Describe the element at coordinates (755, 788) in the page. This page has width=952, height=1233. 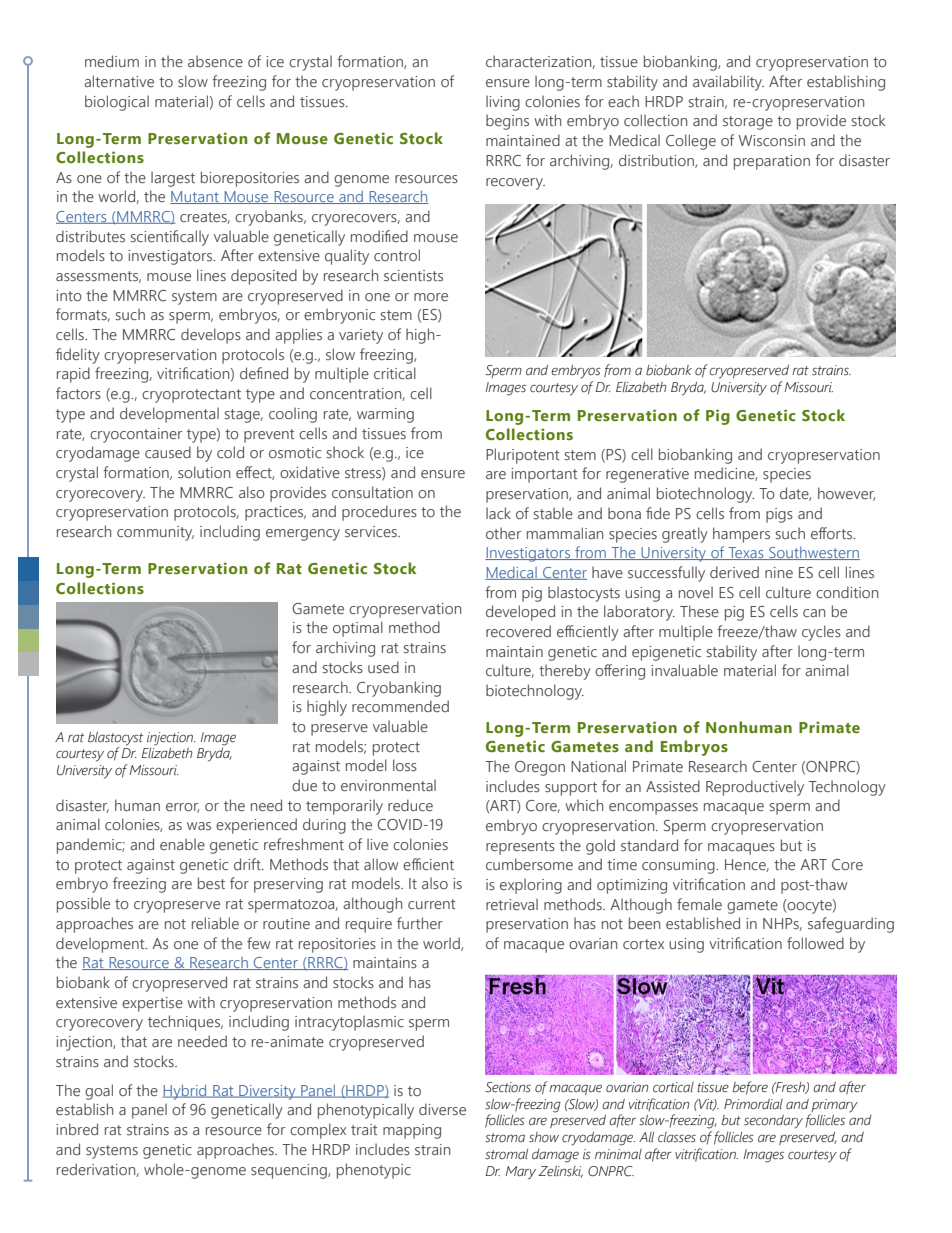
I see `Reproductively` at that location.
